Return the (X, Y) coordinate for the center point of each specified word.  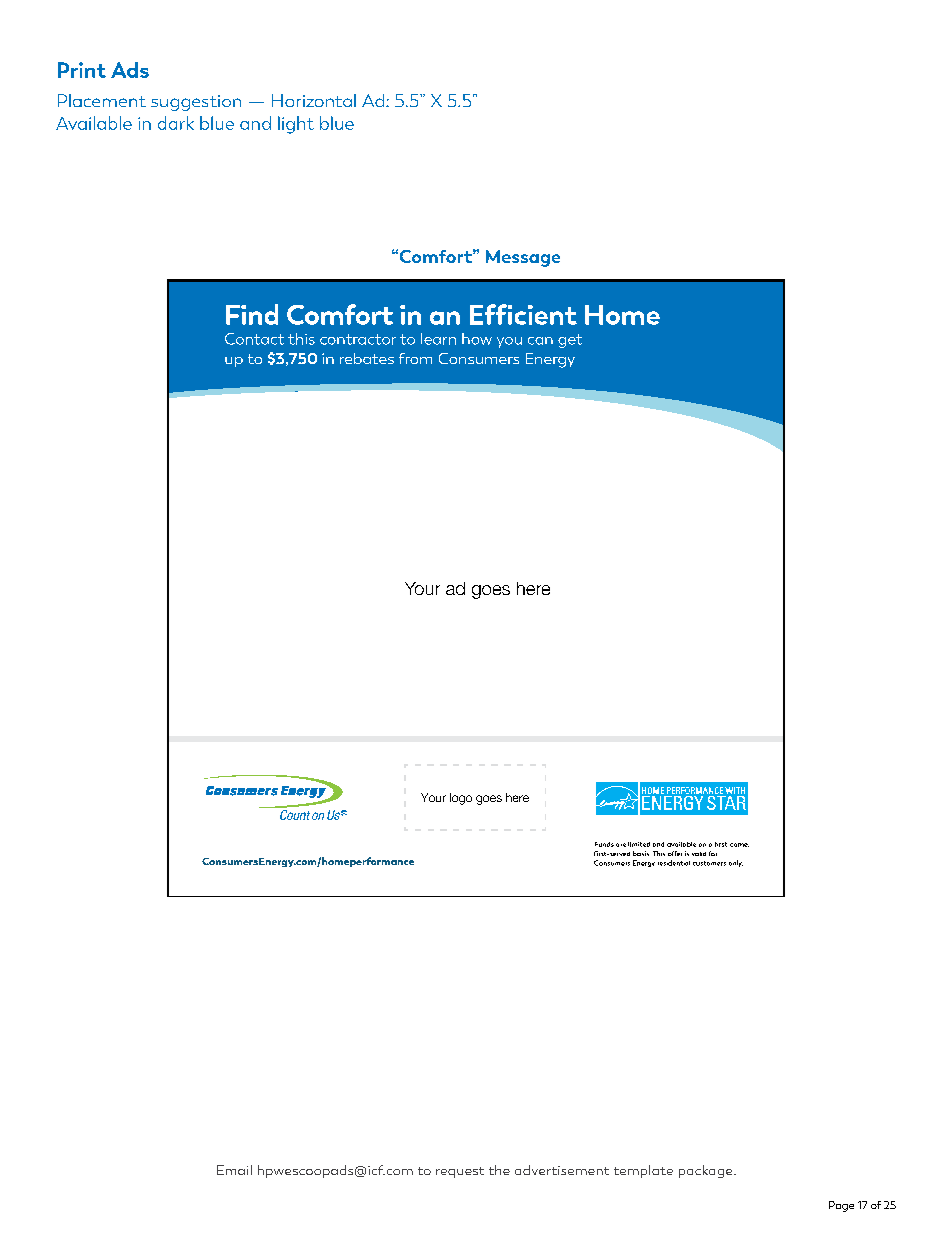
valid (699, 854)
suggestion (196, 103)
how (477, 339)
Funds (604, 844)
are (621, 845)
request (460, 1172)
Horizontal (314, 100)
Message (523, 258)
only (736, 863)
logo (461, 799)
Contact (254, 339)
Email (234, 1170)
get (570, 341)
